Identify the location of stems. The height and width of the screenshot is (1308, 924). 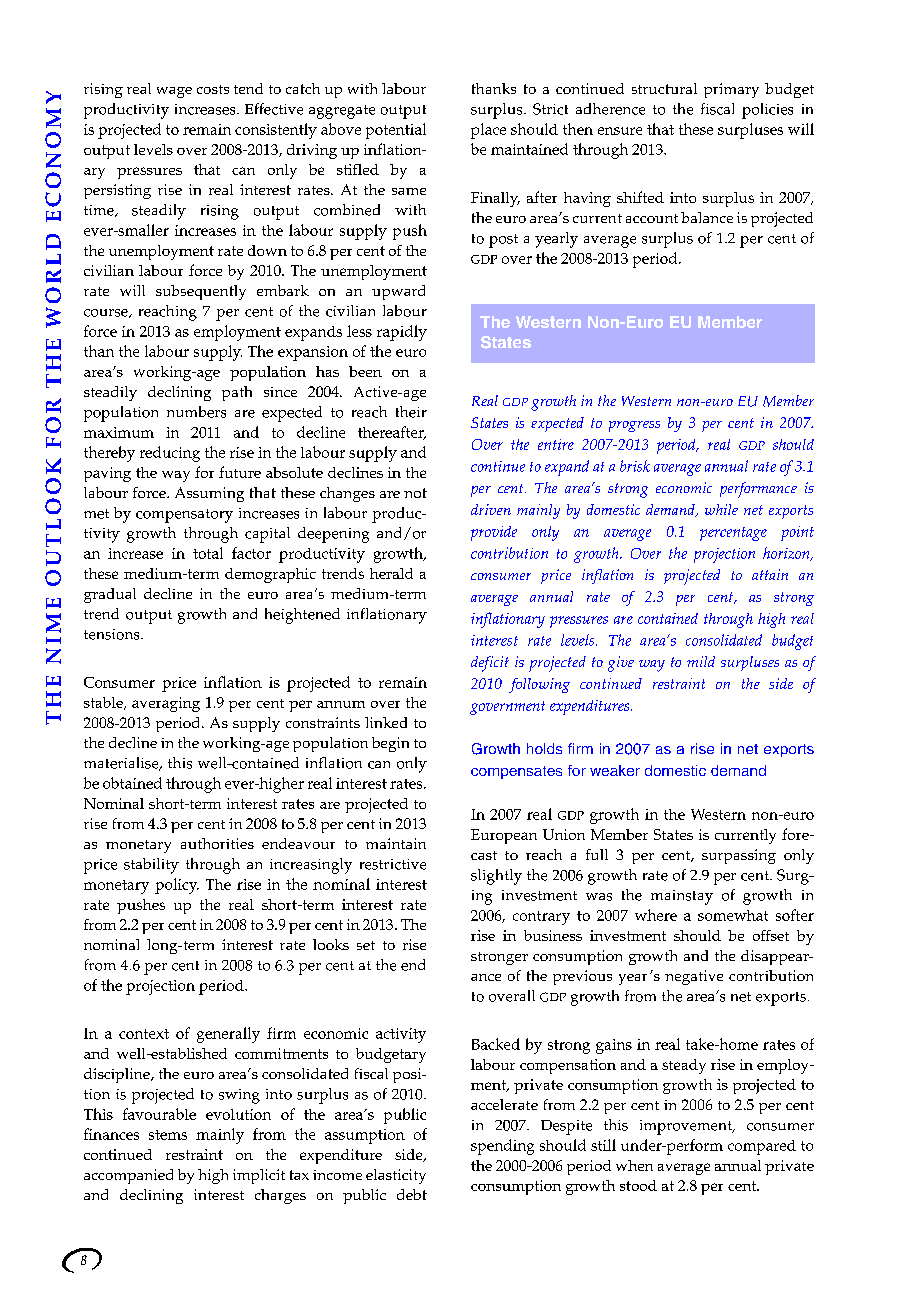
(168, 1135).
